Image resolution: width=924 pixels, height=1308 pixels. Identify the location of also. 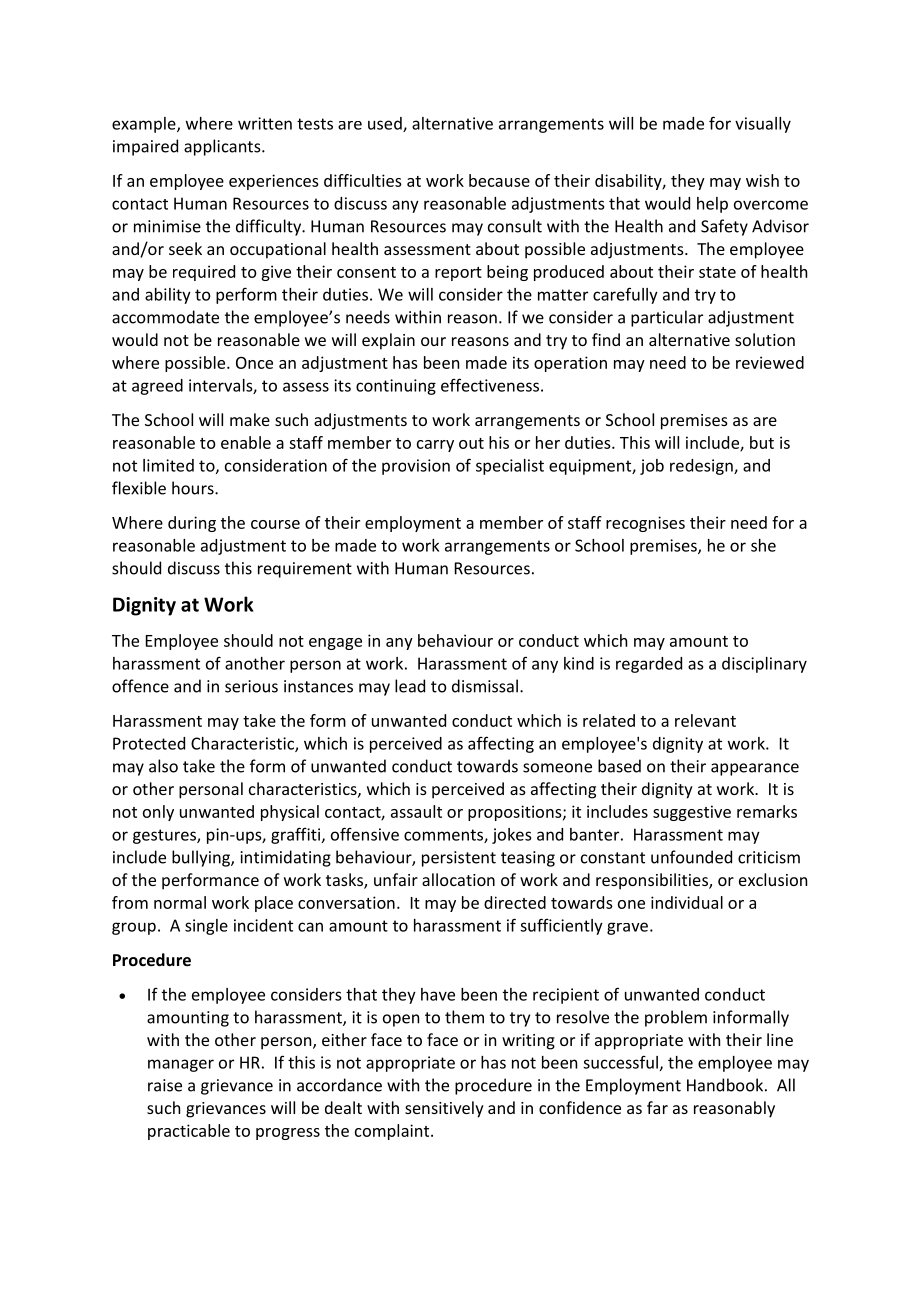
(163, 766).
